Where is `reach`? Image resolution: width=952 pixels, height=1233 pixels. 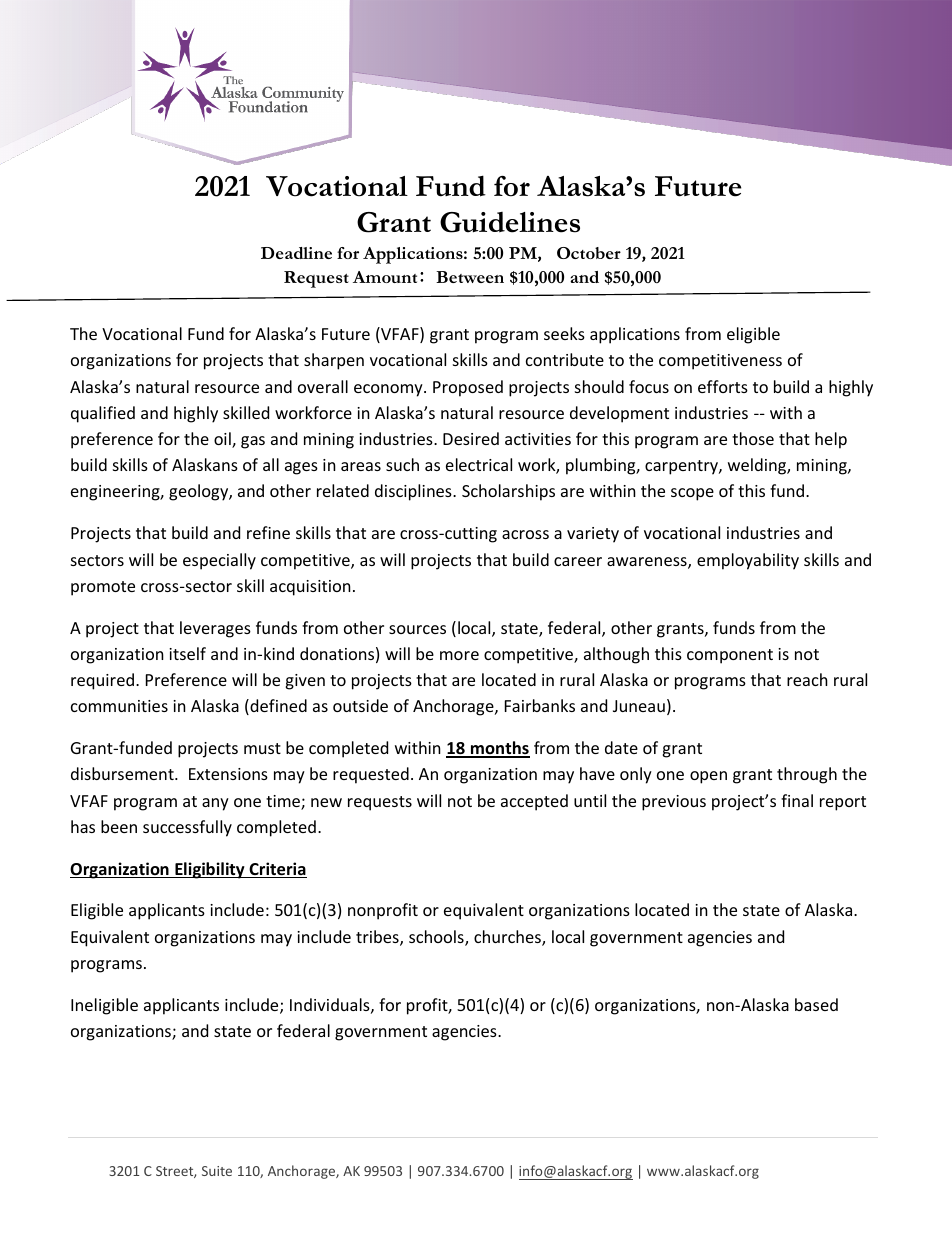 reach is located at coordinates (807, 679).
